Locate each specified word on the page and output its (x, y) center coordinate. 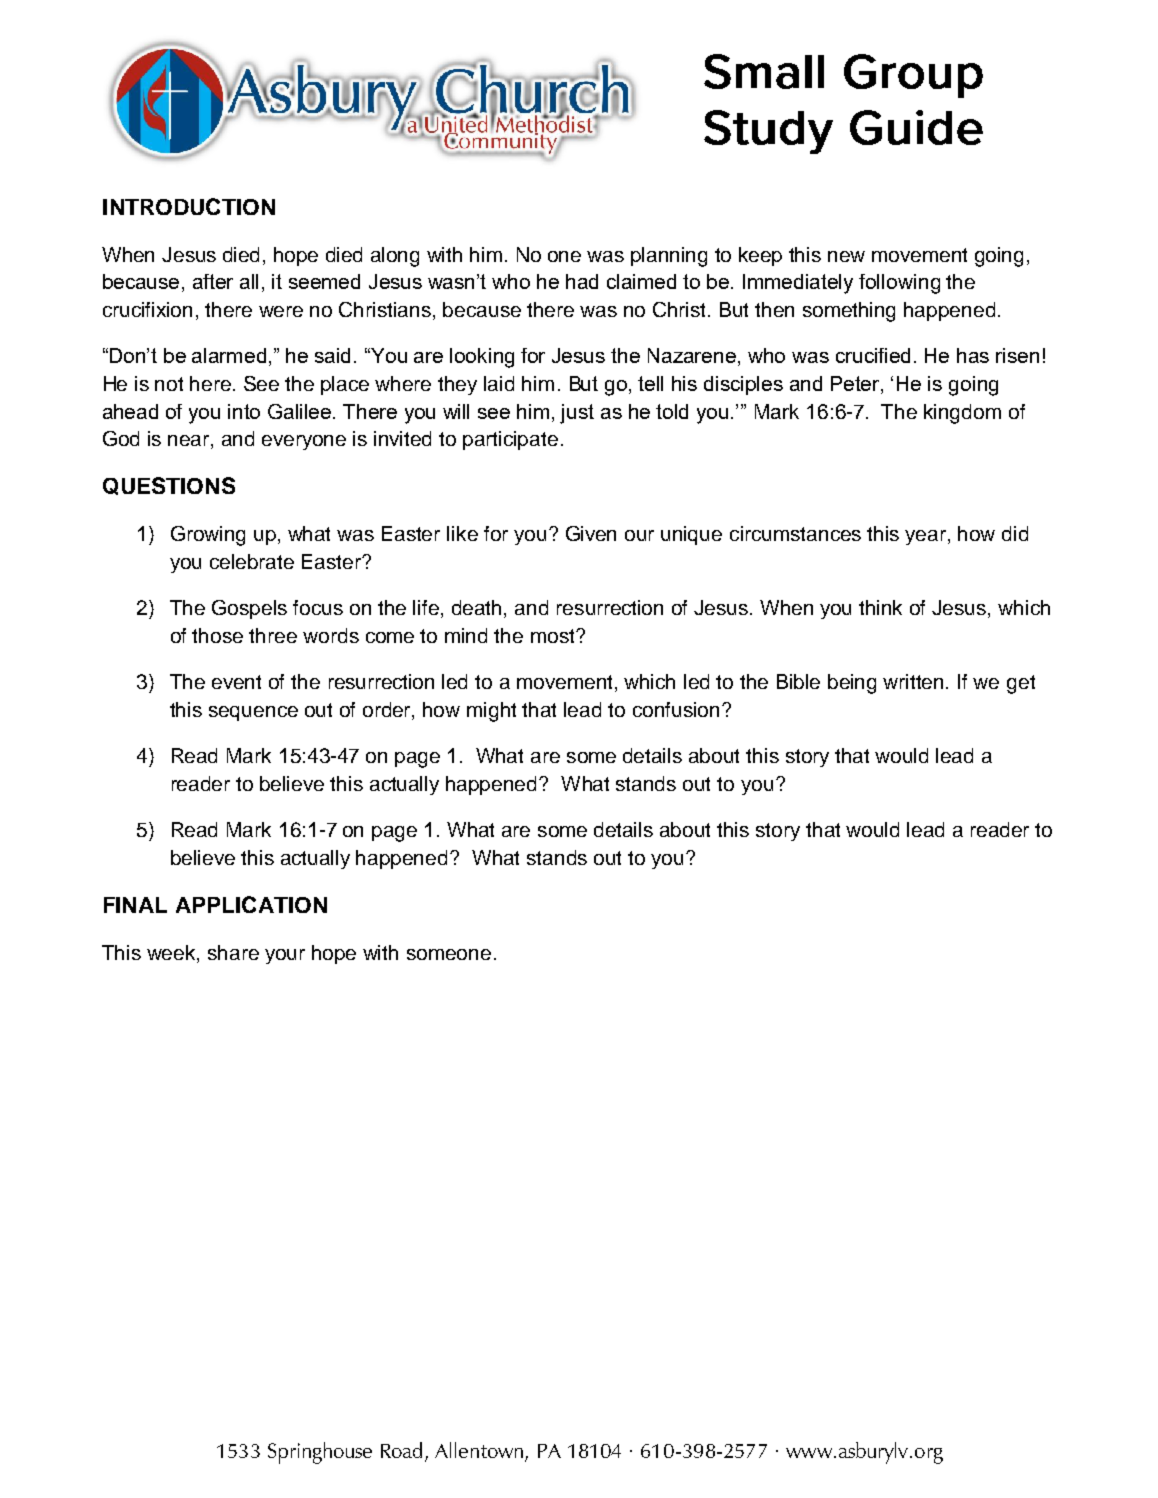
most (554, 636)
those (217, 635)
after (213, 281)
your (285, 956)
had (582, 281)
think (880, 607)
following (899, 284)
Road (403, 1451)
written (915, 681)
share (233, 952)
